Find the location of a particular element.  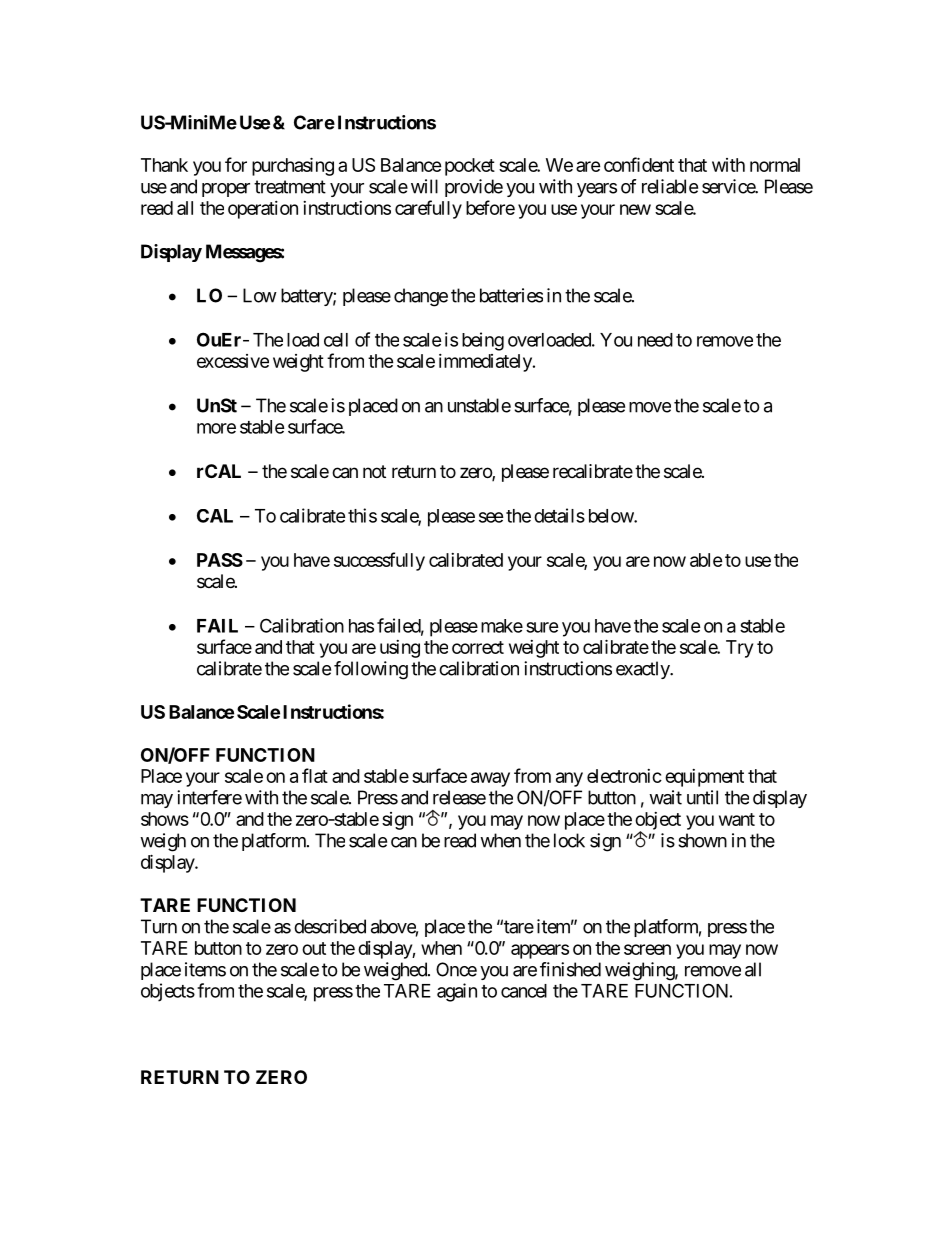

flat is located at coordinates (315, 775).
